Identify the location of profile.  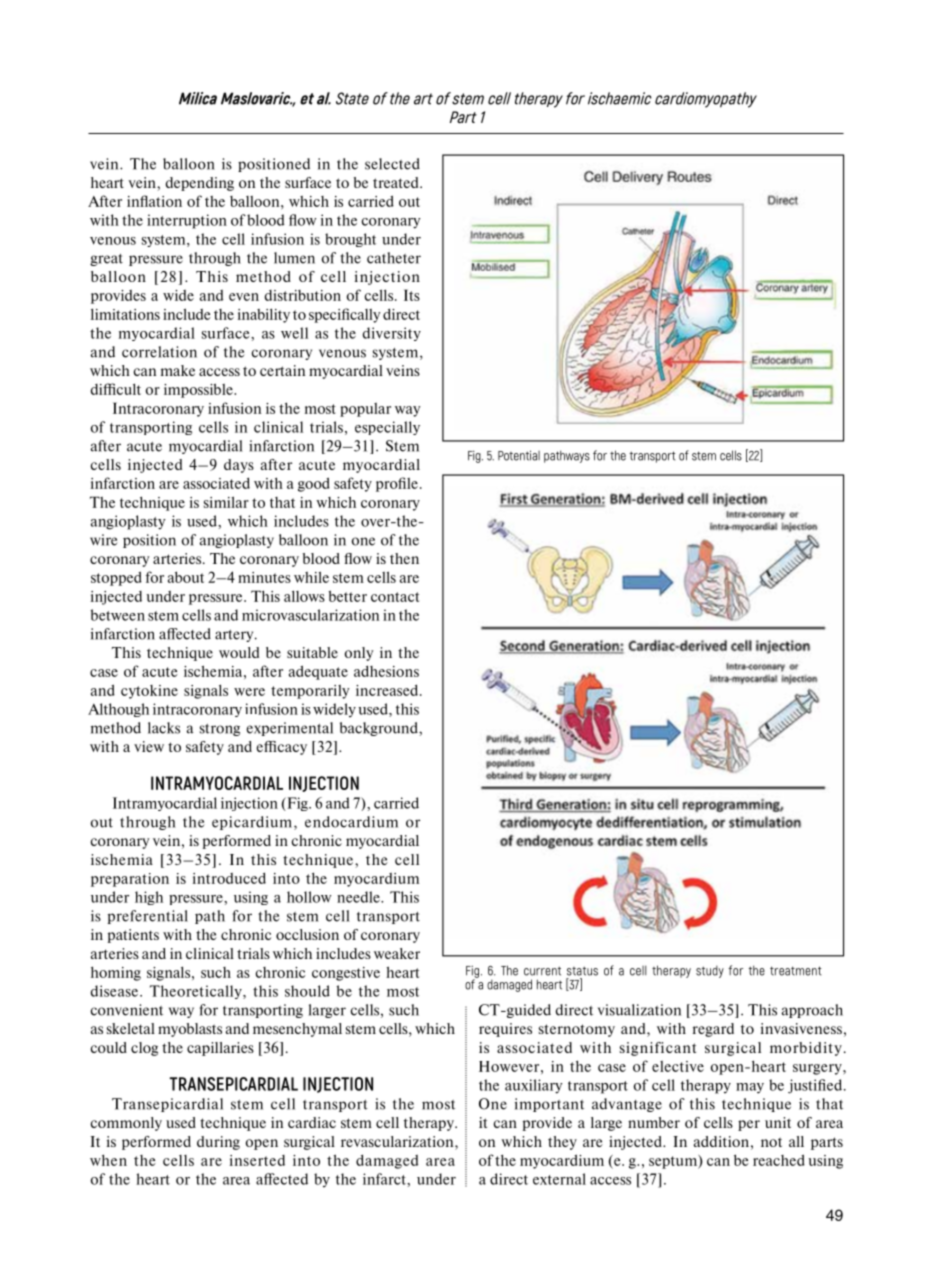
(397, 484).
